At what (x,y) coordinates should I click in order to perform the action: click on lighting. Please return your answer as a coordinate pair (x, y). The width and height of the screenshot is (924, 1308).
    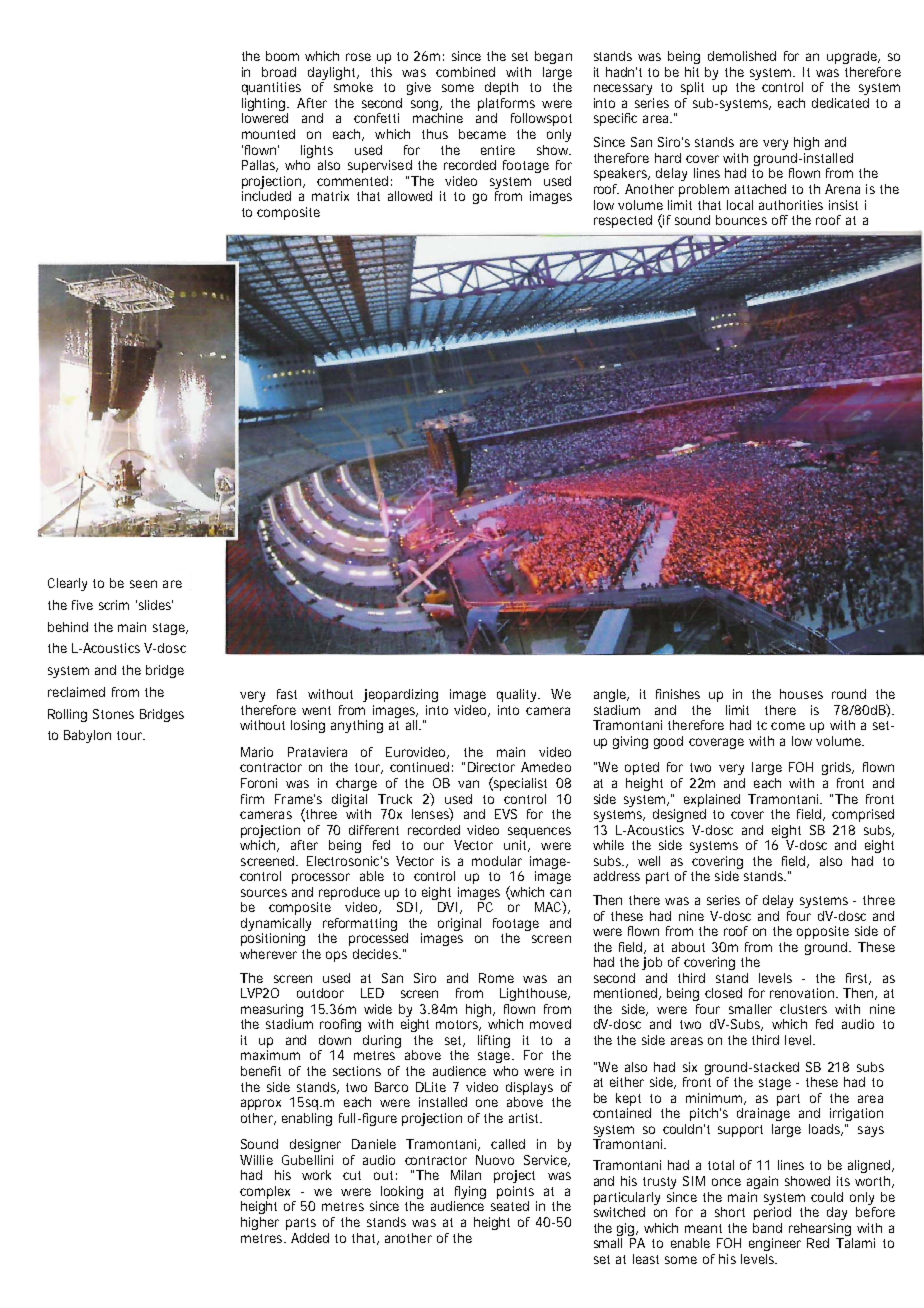
    Looking at the image, I should click on (265, 106).
